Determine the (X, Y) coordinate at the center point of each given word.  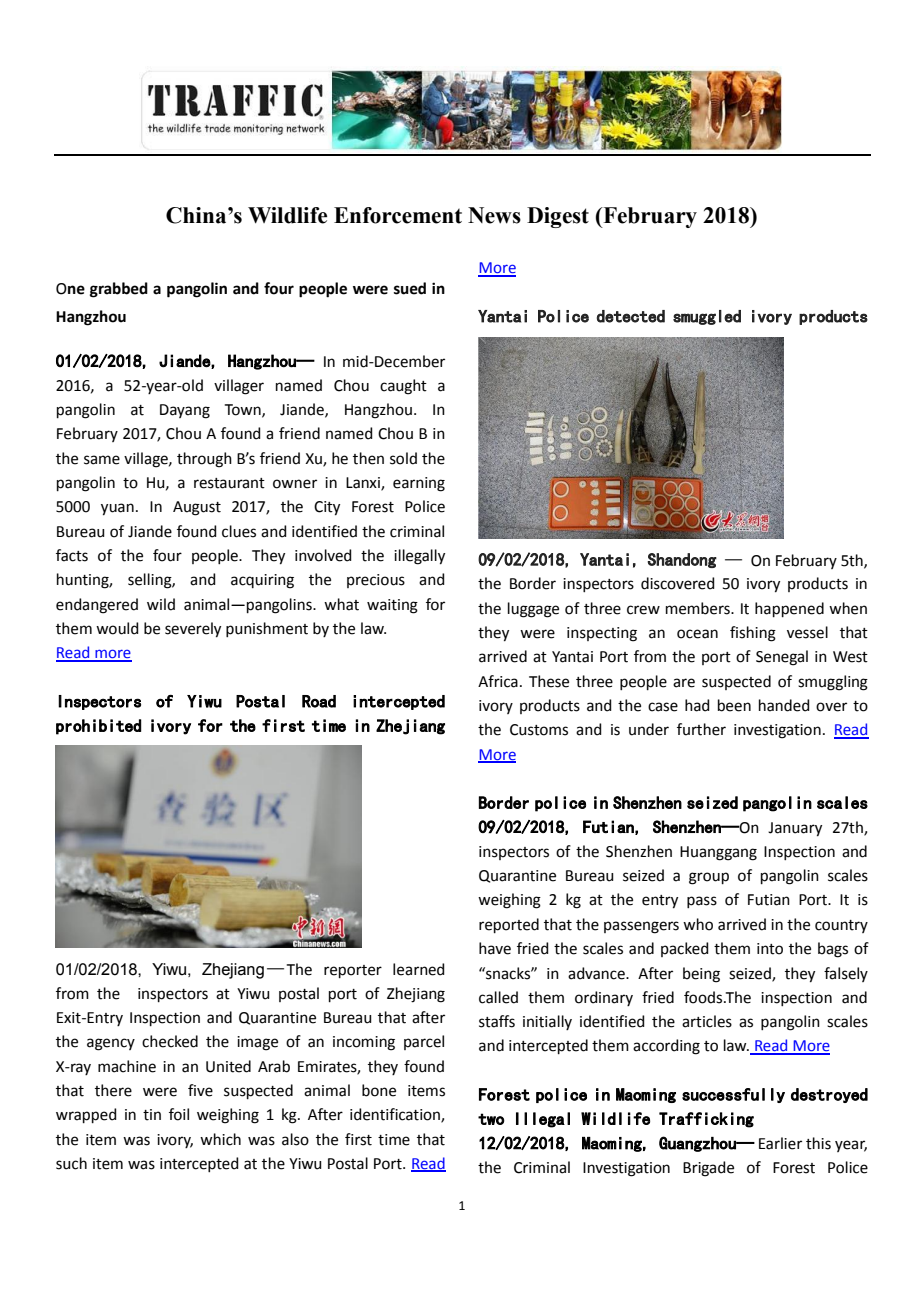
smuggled (707, 317)
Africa (498, 681)
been (734, 705)
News (494, 215)
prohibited (98, 727)
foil (179, 1114)
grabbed (119, 290)
